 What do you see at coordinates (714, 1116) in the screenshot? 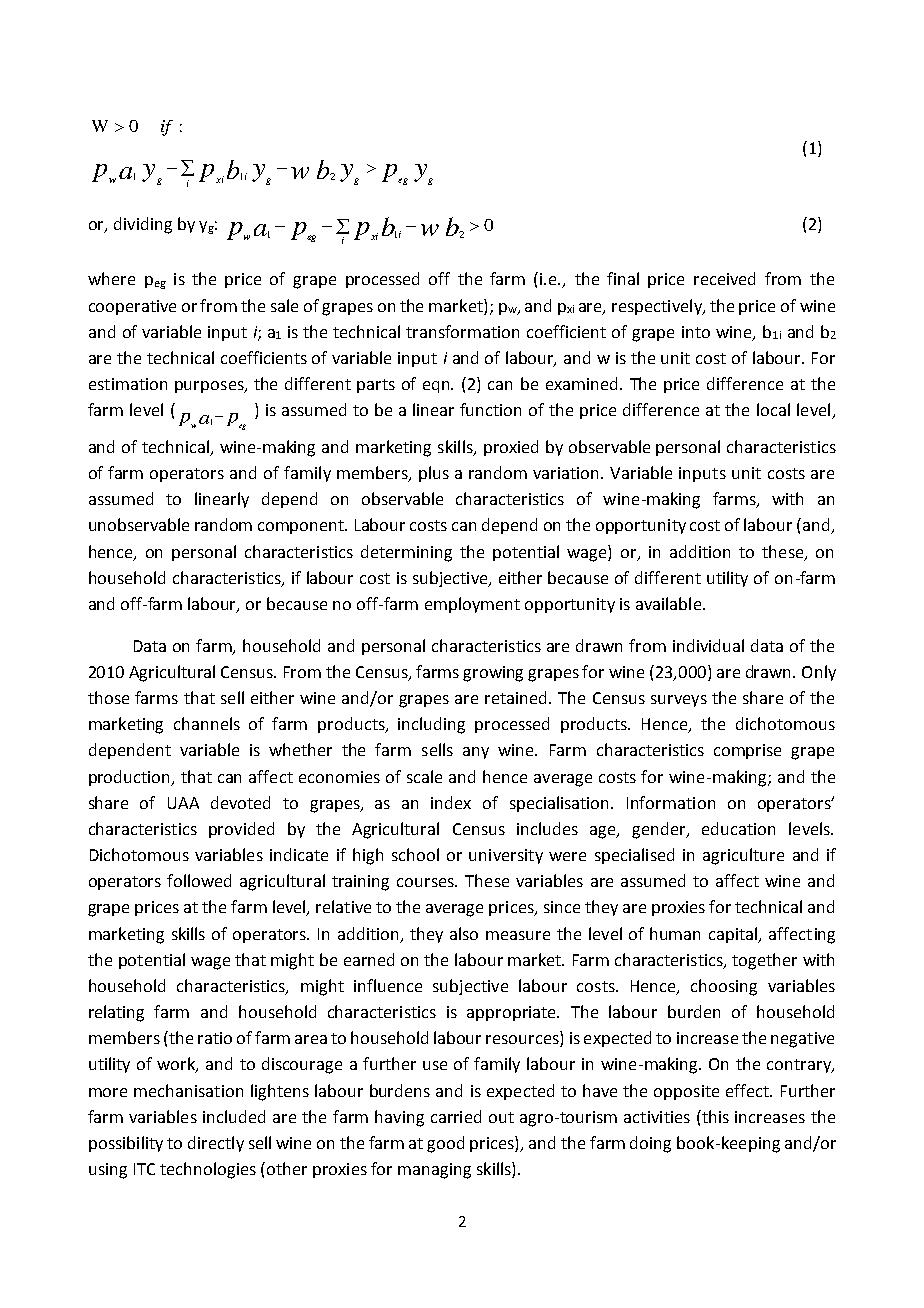
I see `this` at bounding box center [714, 1116].
